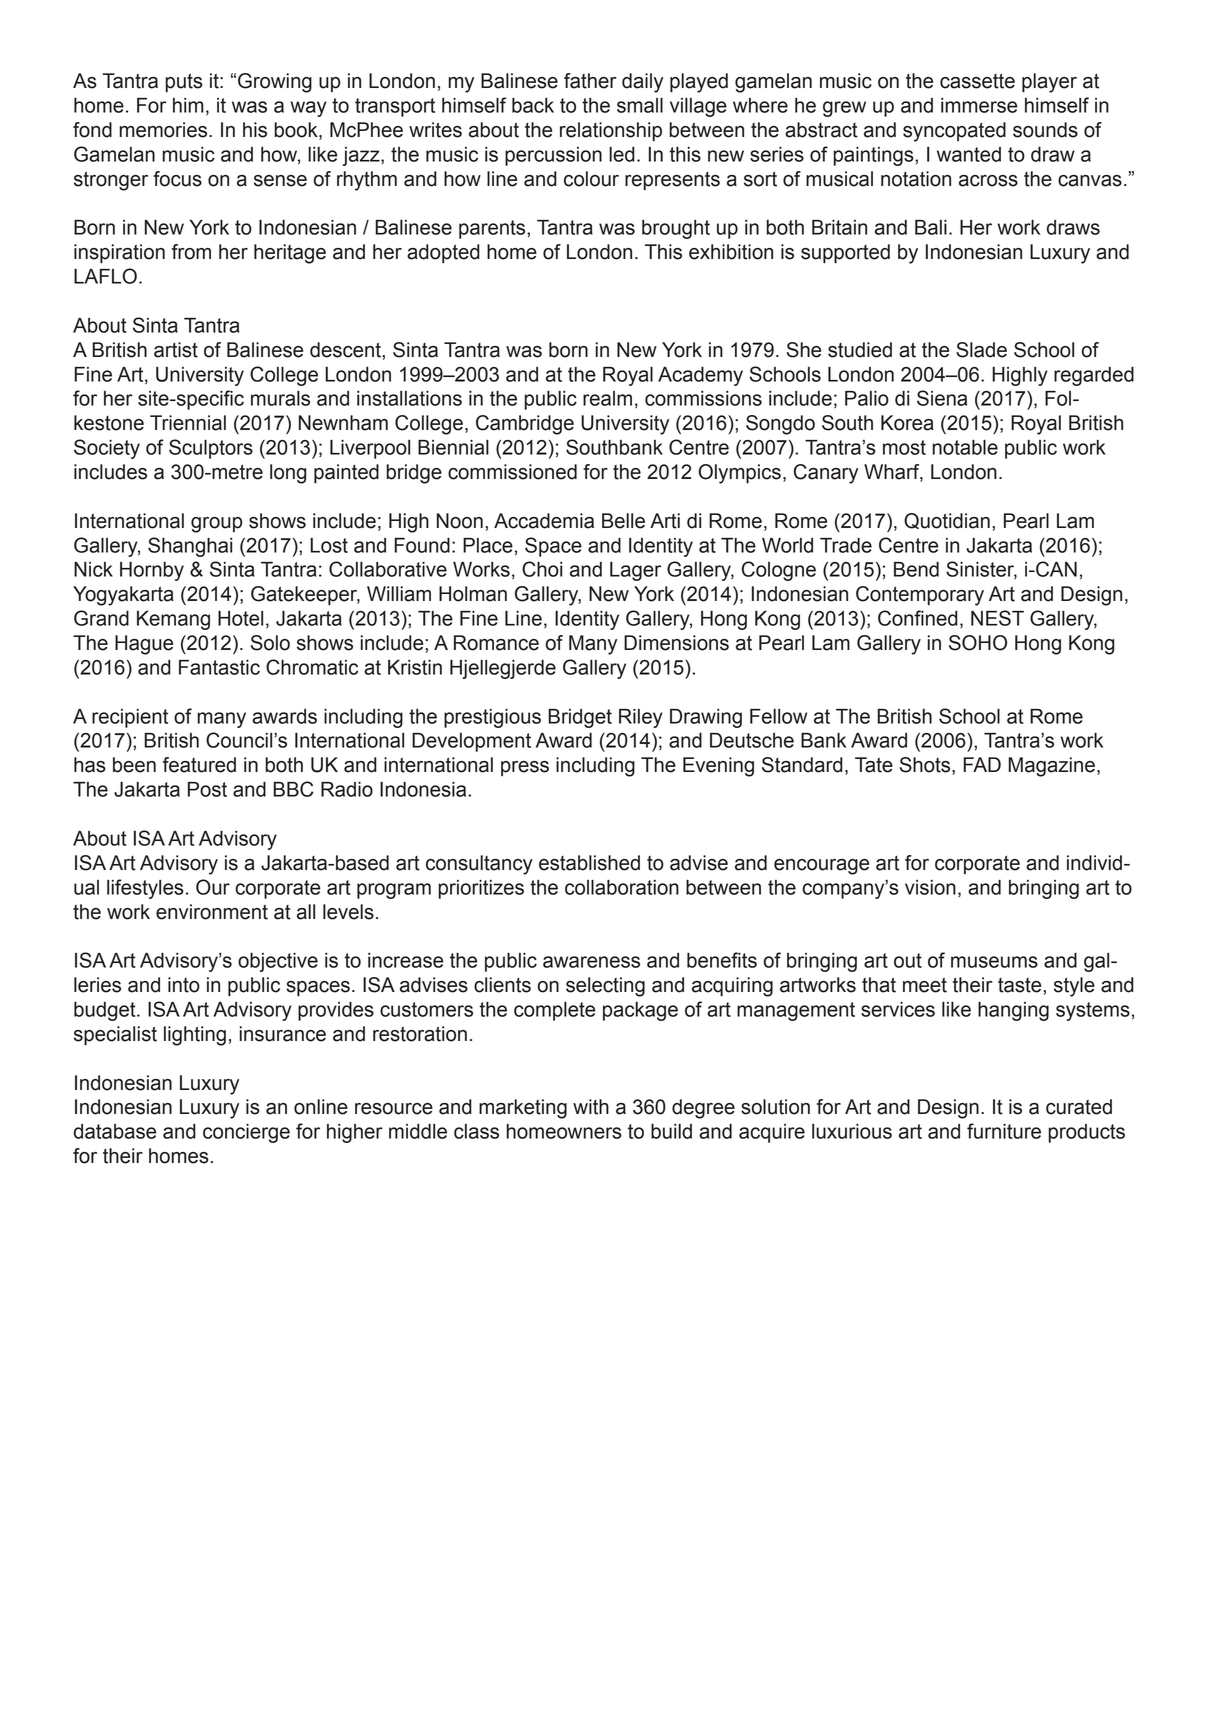  I want to click on FAD, so click(982, 764).
